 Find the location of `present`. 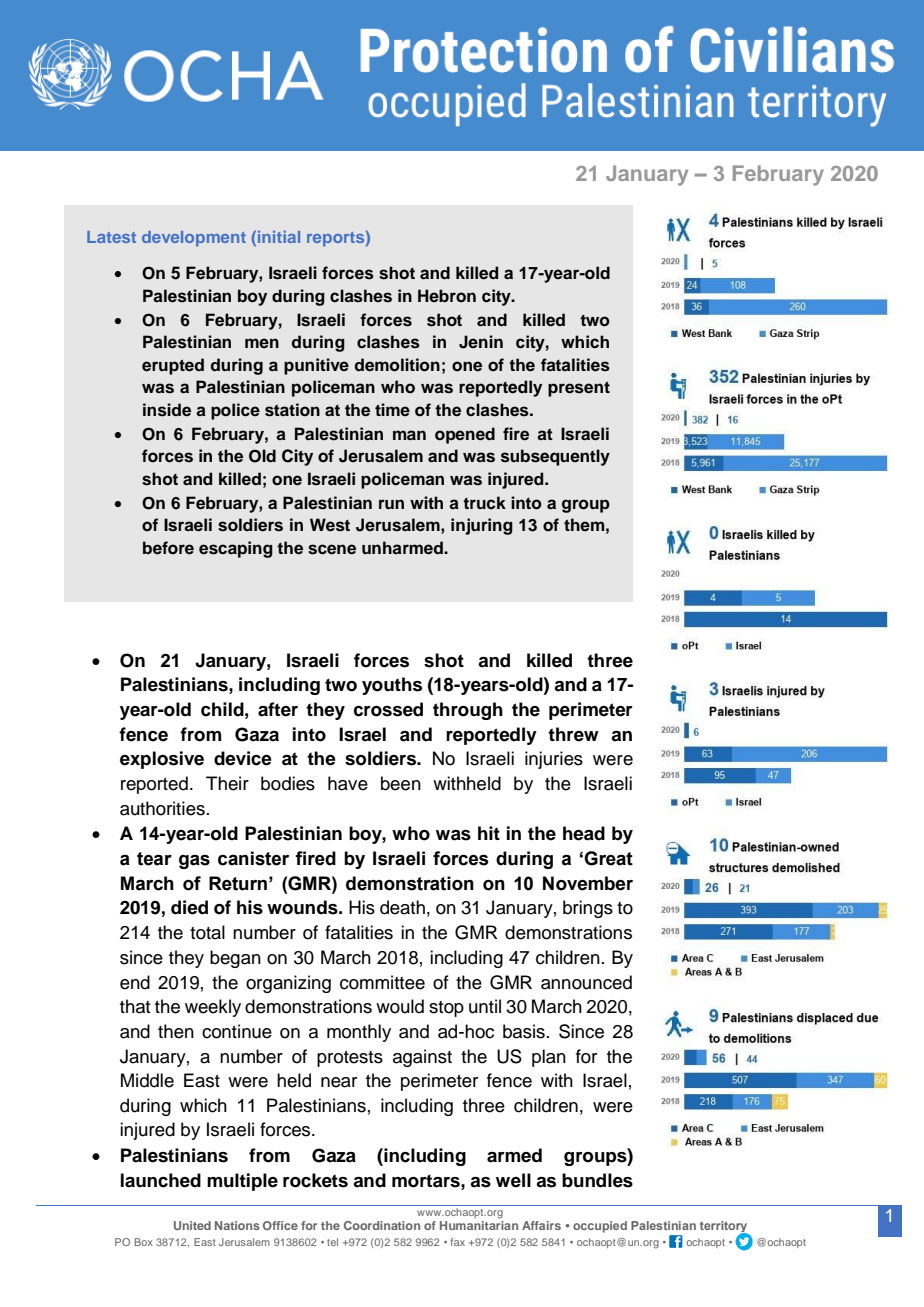

present is located at coordinates (579, 389).
